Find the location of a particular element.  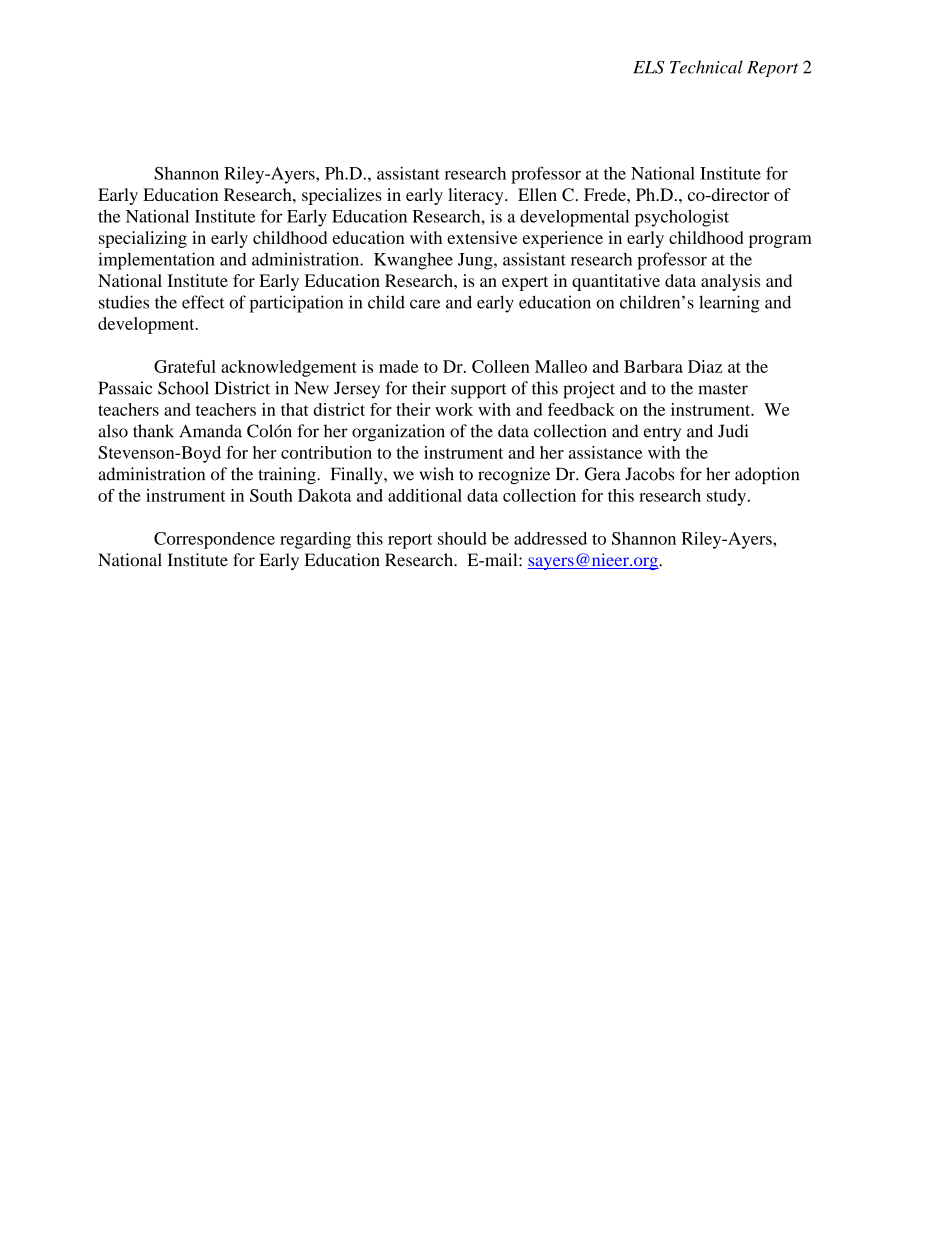

extensive is located at coordinates (482, 237).
